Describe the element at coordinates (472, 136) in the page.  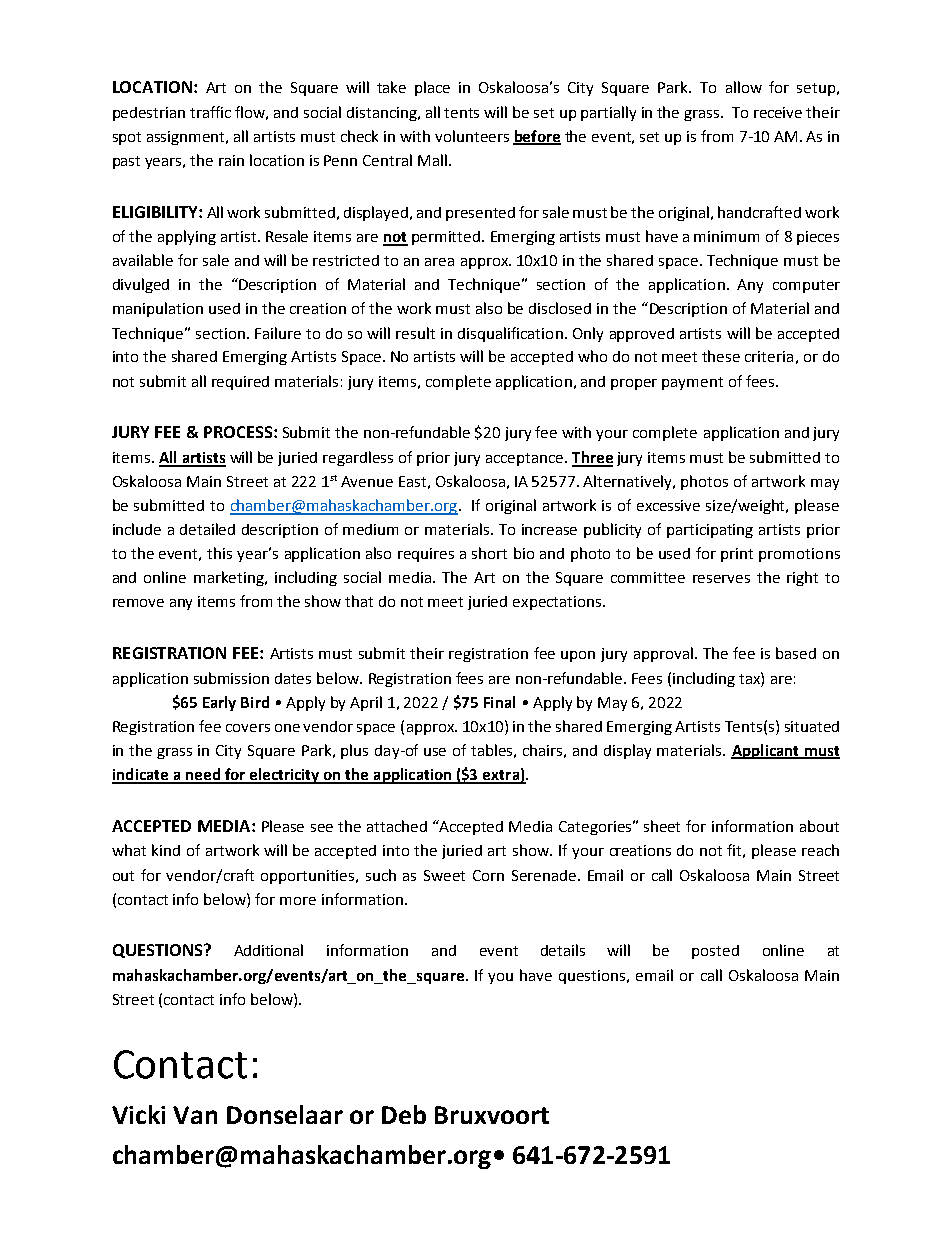
I see `volunteers` at that location.
